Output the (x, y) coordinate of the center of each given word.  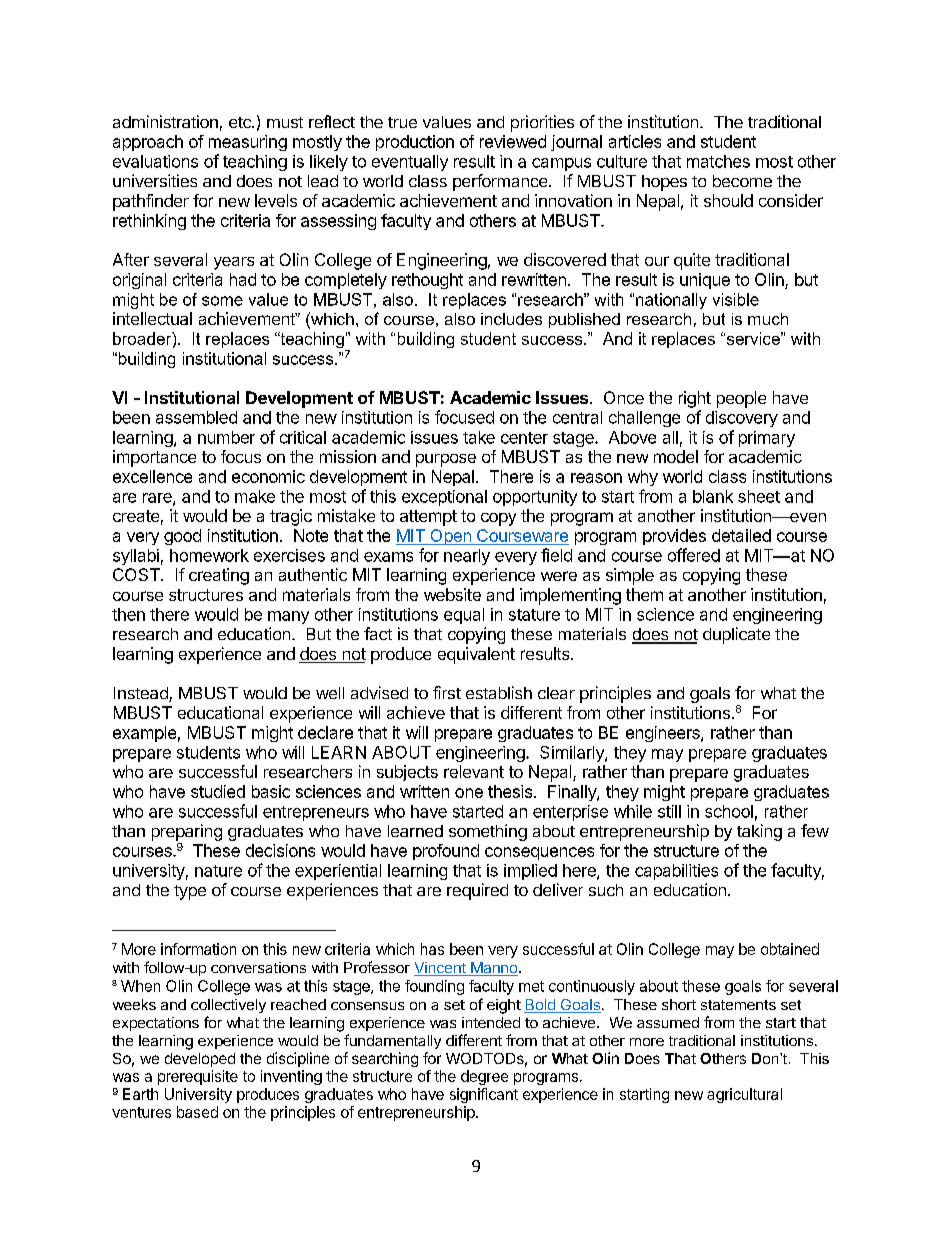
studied (218, 791)
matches (718, 161)
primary (767, 439)
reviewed (513, 141)
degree (484, 1077)
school (729, 811)
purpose (446, 460)
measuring (248, 143)
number (226, 437)
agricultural (744, 1095)
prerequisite (198, 1077)
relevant (474, 771)
